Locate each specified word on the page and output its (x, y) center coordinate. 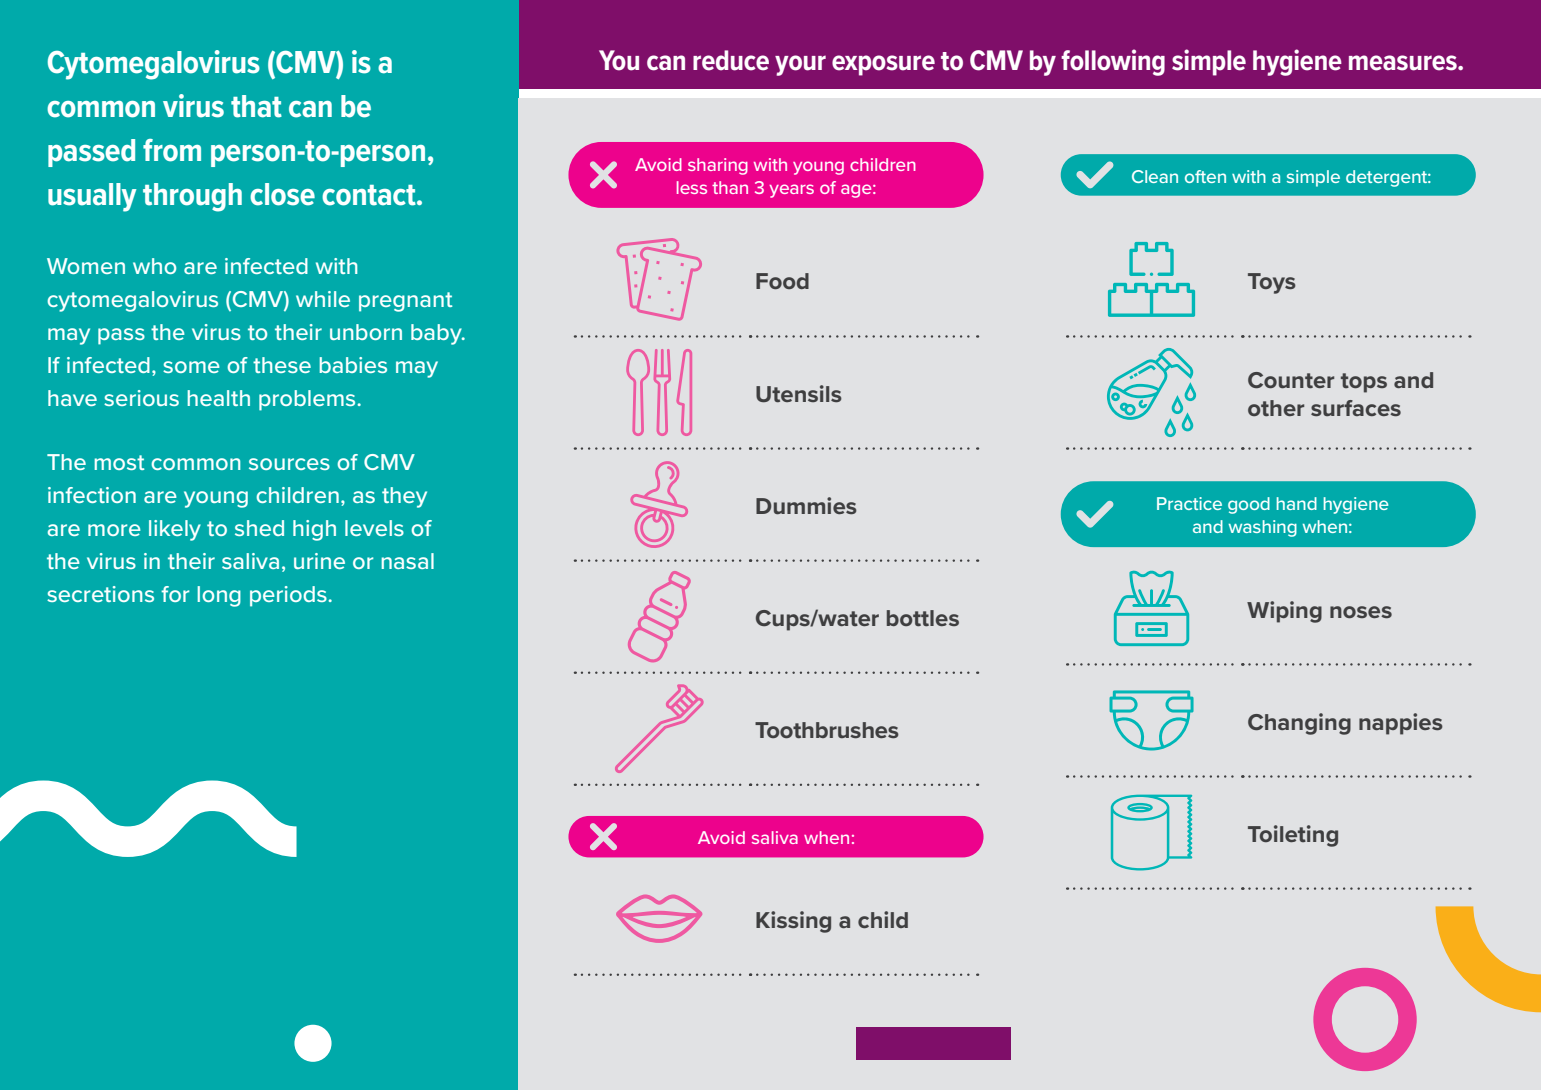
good (1249, 505)
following (1113, 62)
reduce (731, 60)
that (256, 106)
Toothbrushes (827, 730)
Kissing (793, 922)
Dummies (806, 505)
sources (289, 464)
